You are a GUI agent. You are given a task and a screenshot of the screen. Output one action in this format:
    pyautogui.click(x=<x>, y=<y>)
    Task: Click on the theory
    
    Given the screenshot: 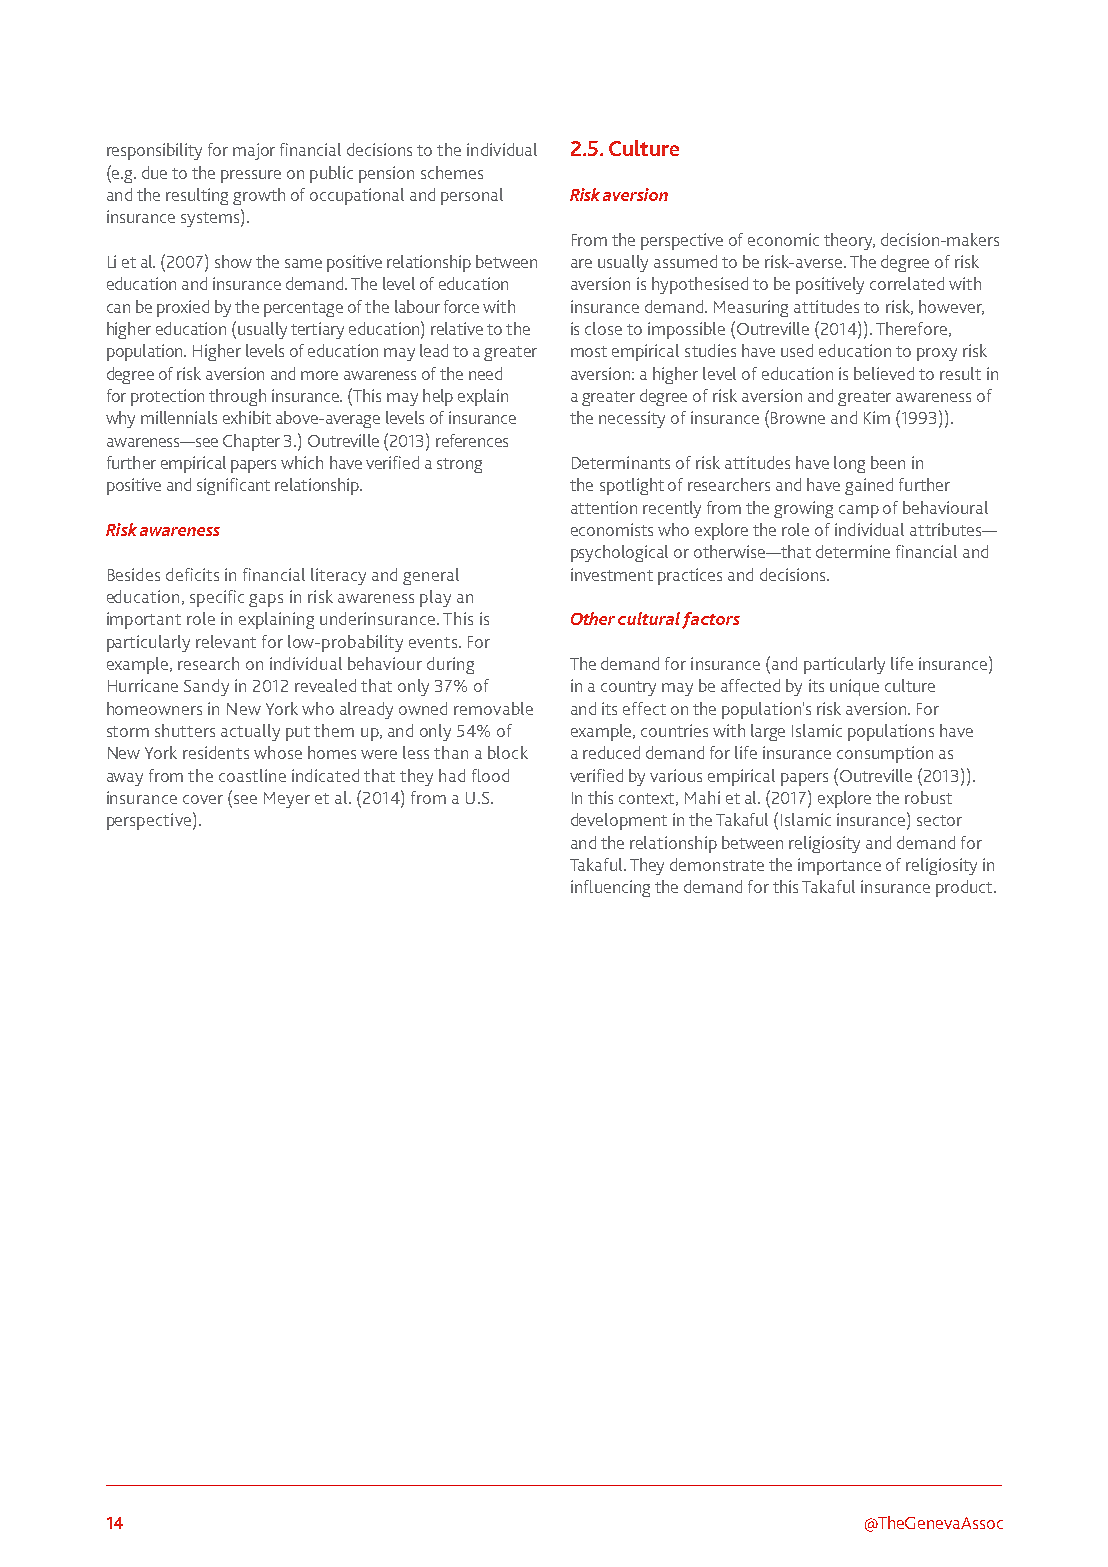 What is the action you would take?
    pyautogui.click(x=849, y=241)
